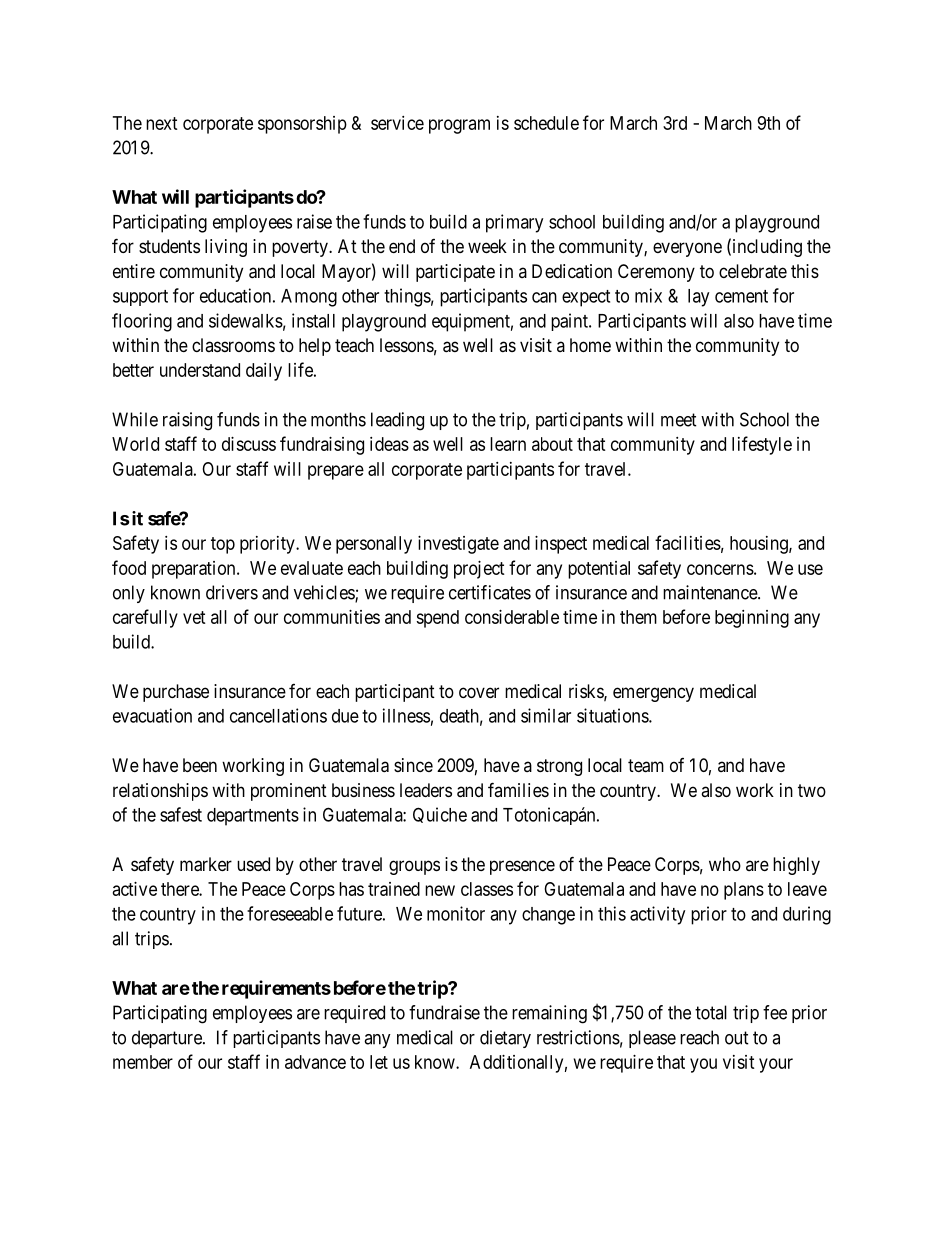 The height and width of the screenshot is (1233, 952). I want to click on next, so click(162, 123).
